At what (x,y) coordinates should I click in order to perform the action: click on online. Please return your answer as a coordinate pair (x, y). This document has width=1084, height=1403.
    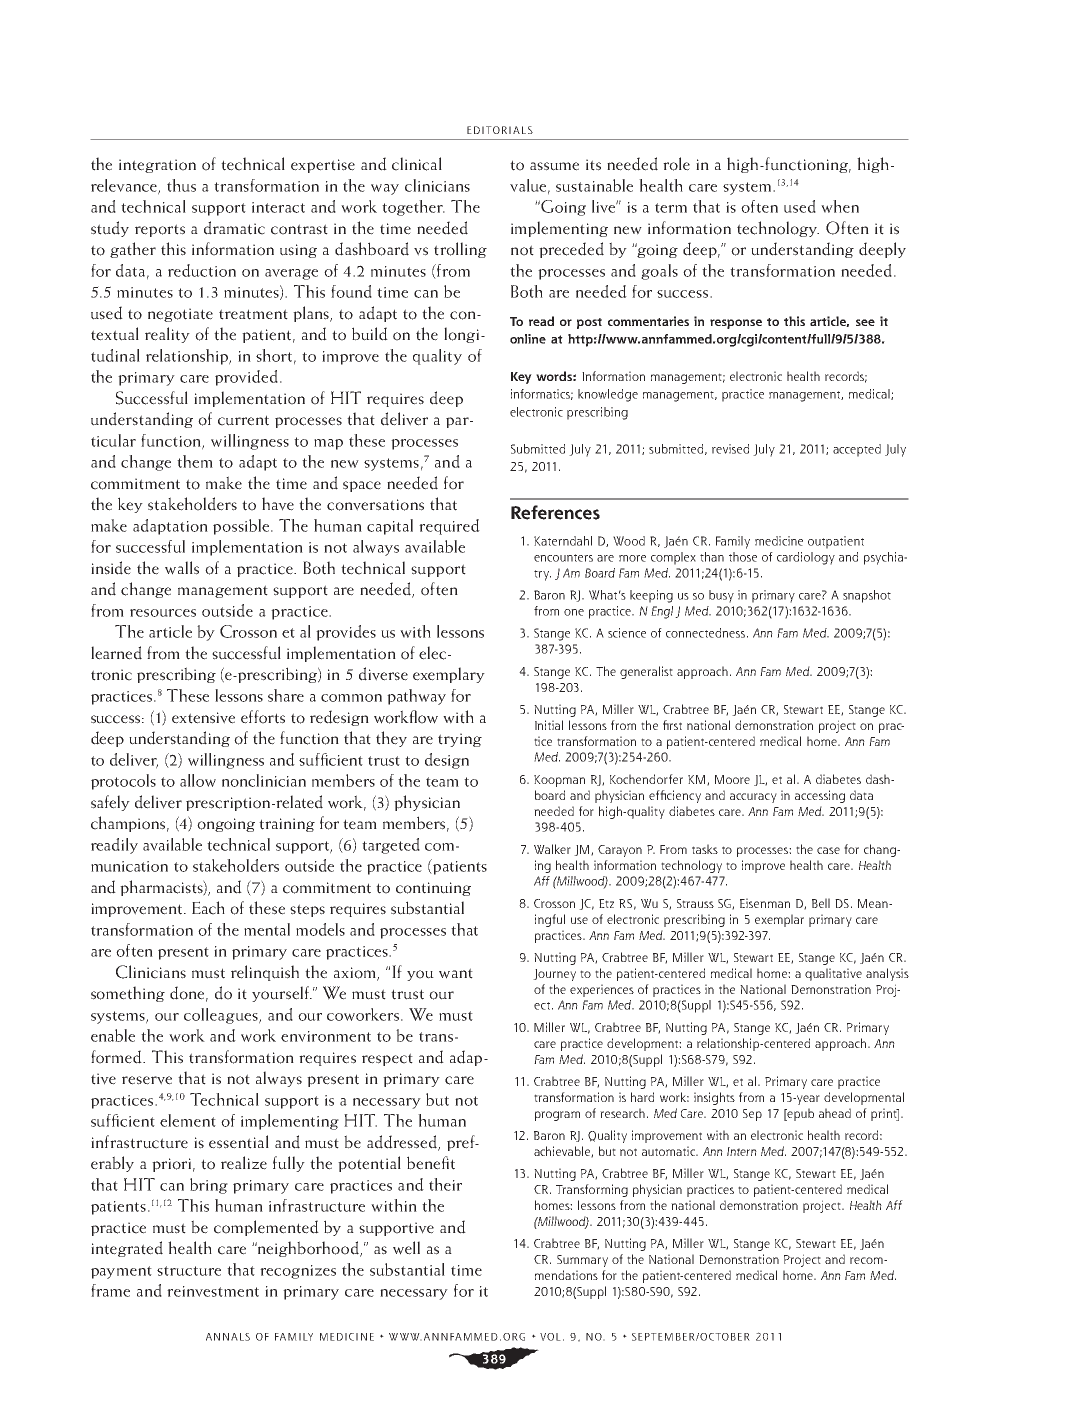
    Looking at the image, I should click on (528, 339).
